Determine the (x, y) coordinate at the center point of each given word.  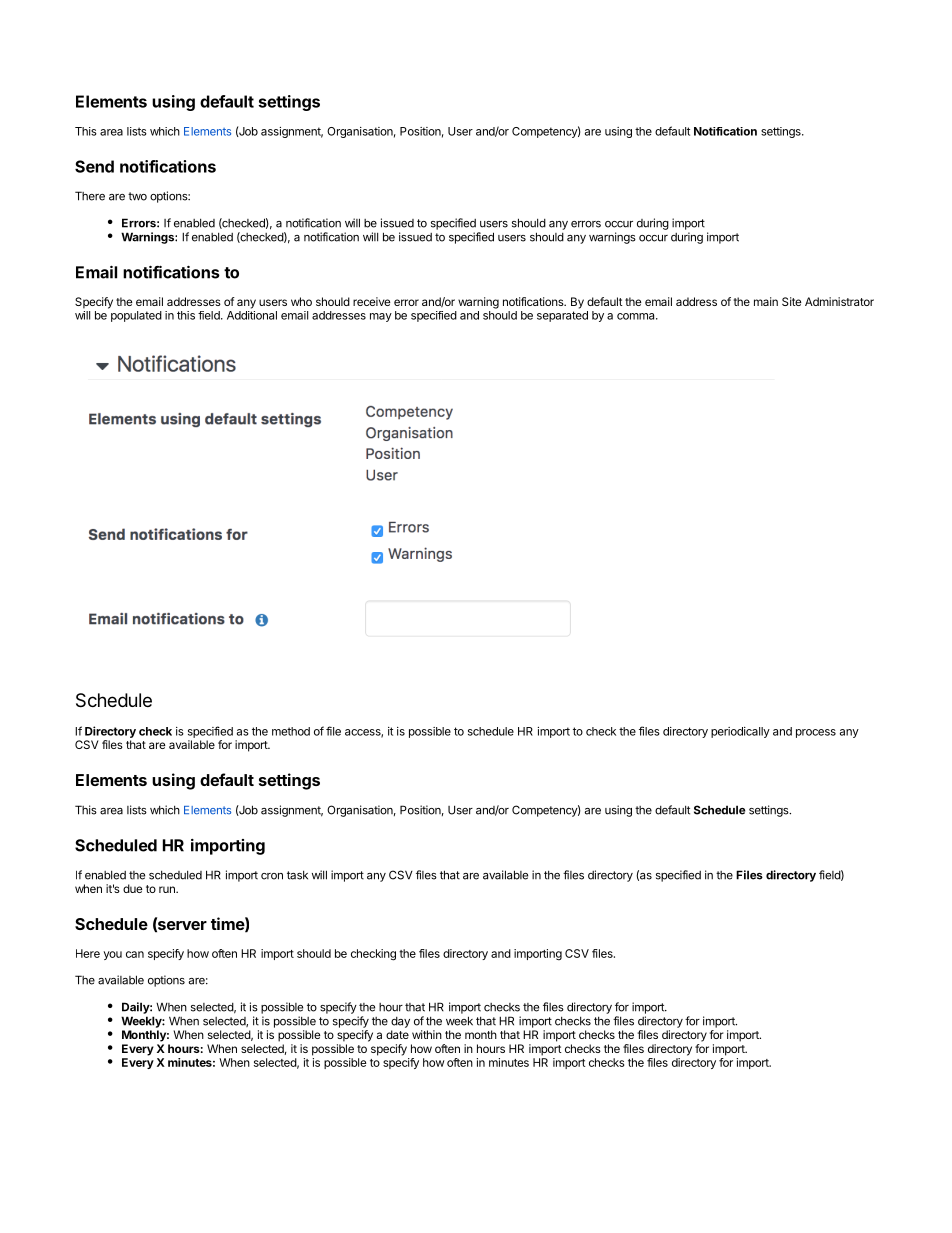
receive (371, 301)
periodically (740, 732)
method (291, 731)
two (137, 196)
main (766, 301)
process (816, 733)
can (135, 954)
